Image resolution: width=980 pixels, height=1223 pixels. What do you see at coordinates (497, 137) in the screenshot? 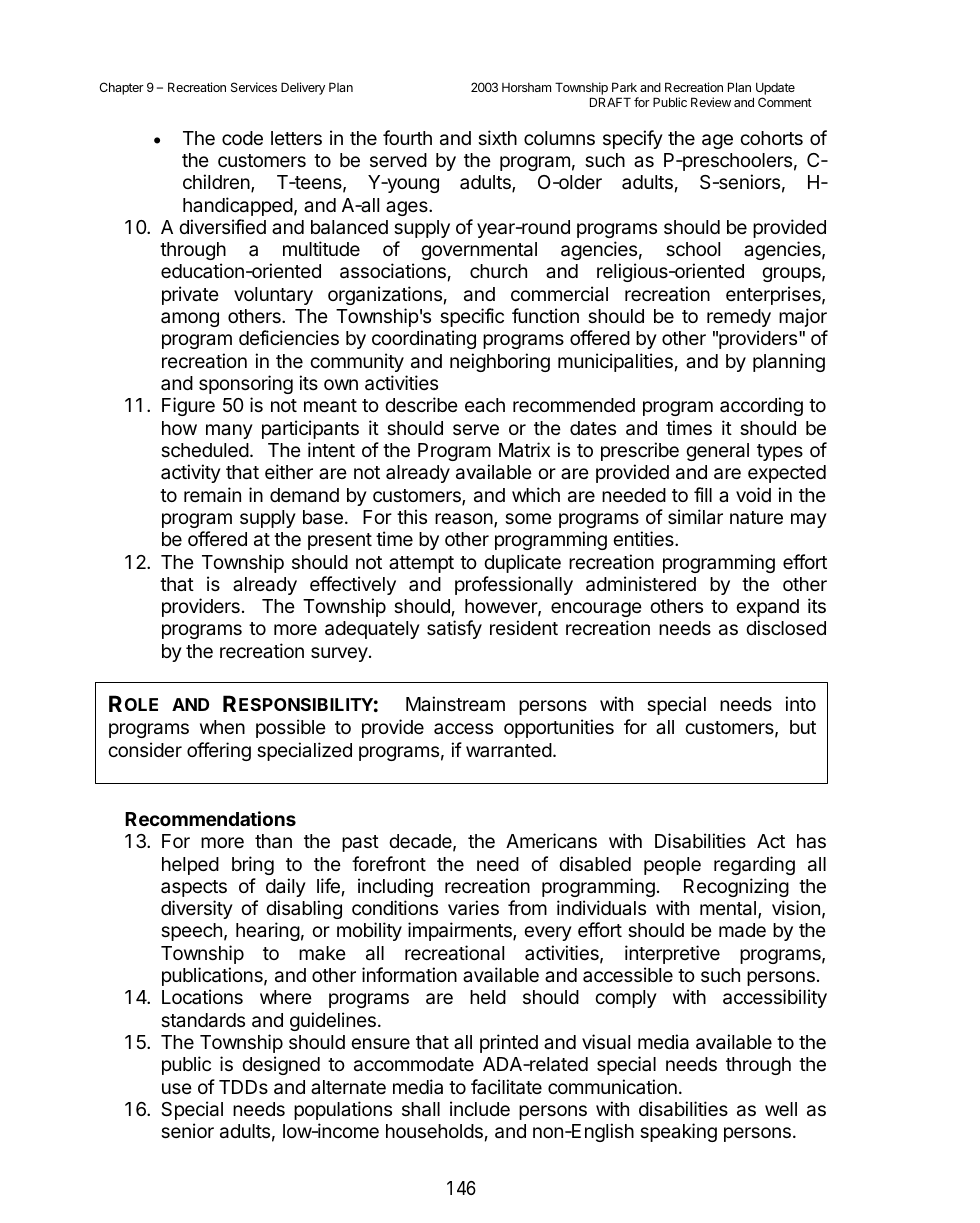
I see `sixth` at bounding box center [497, 137].
